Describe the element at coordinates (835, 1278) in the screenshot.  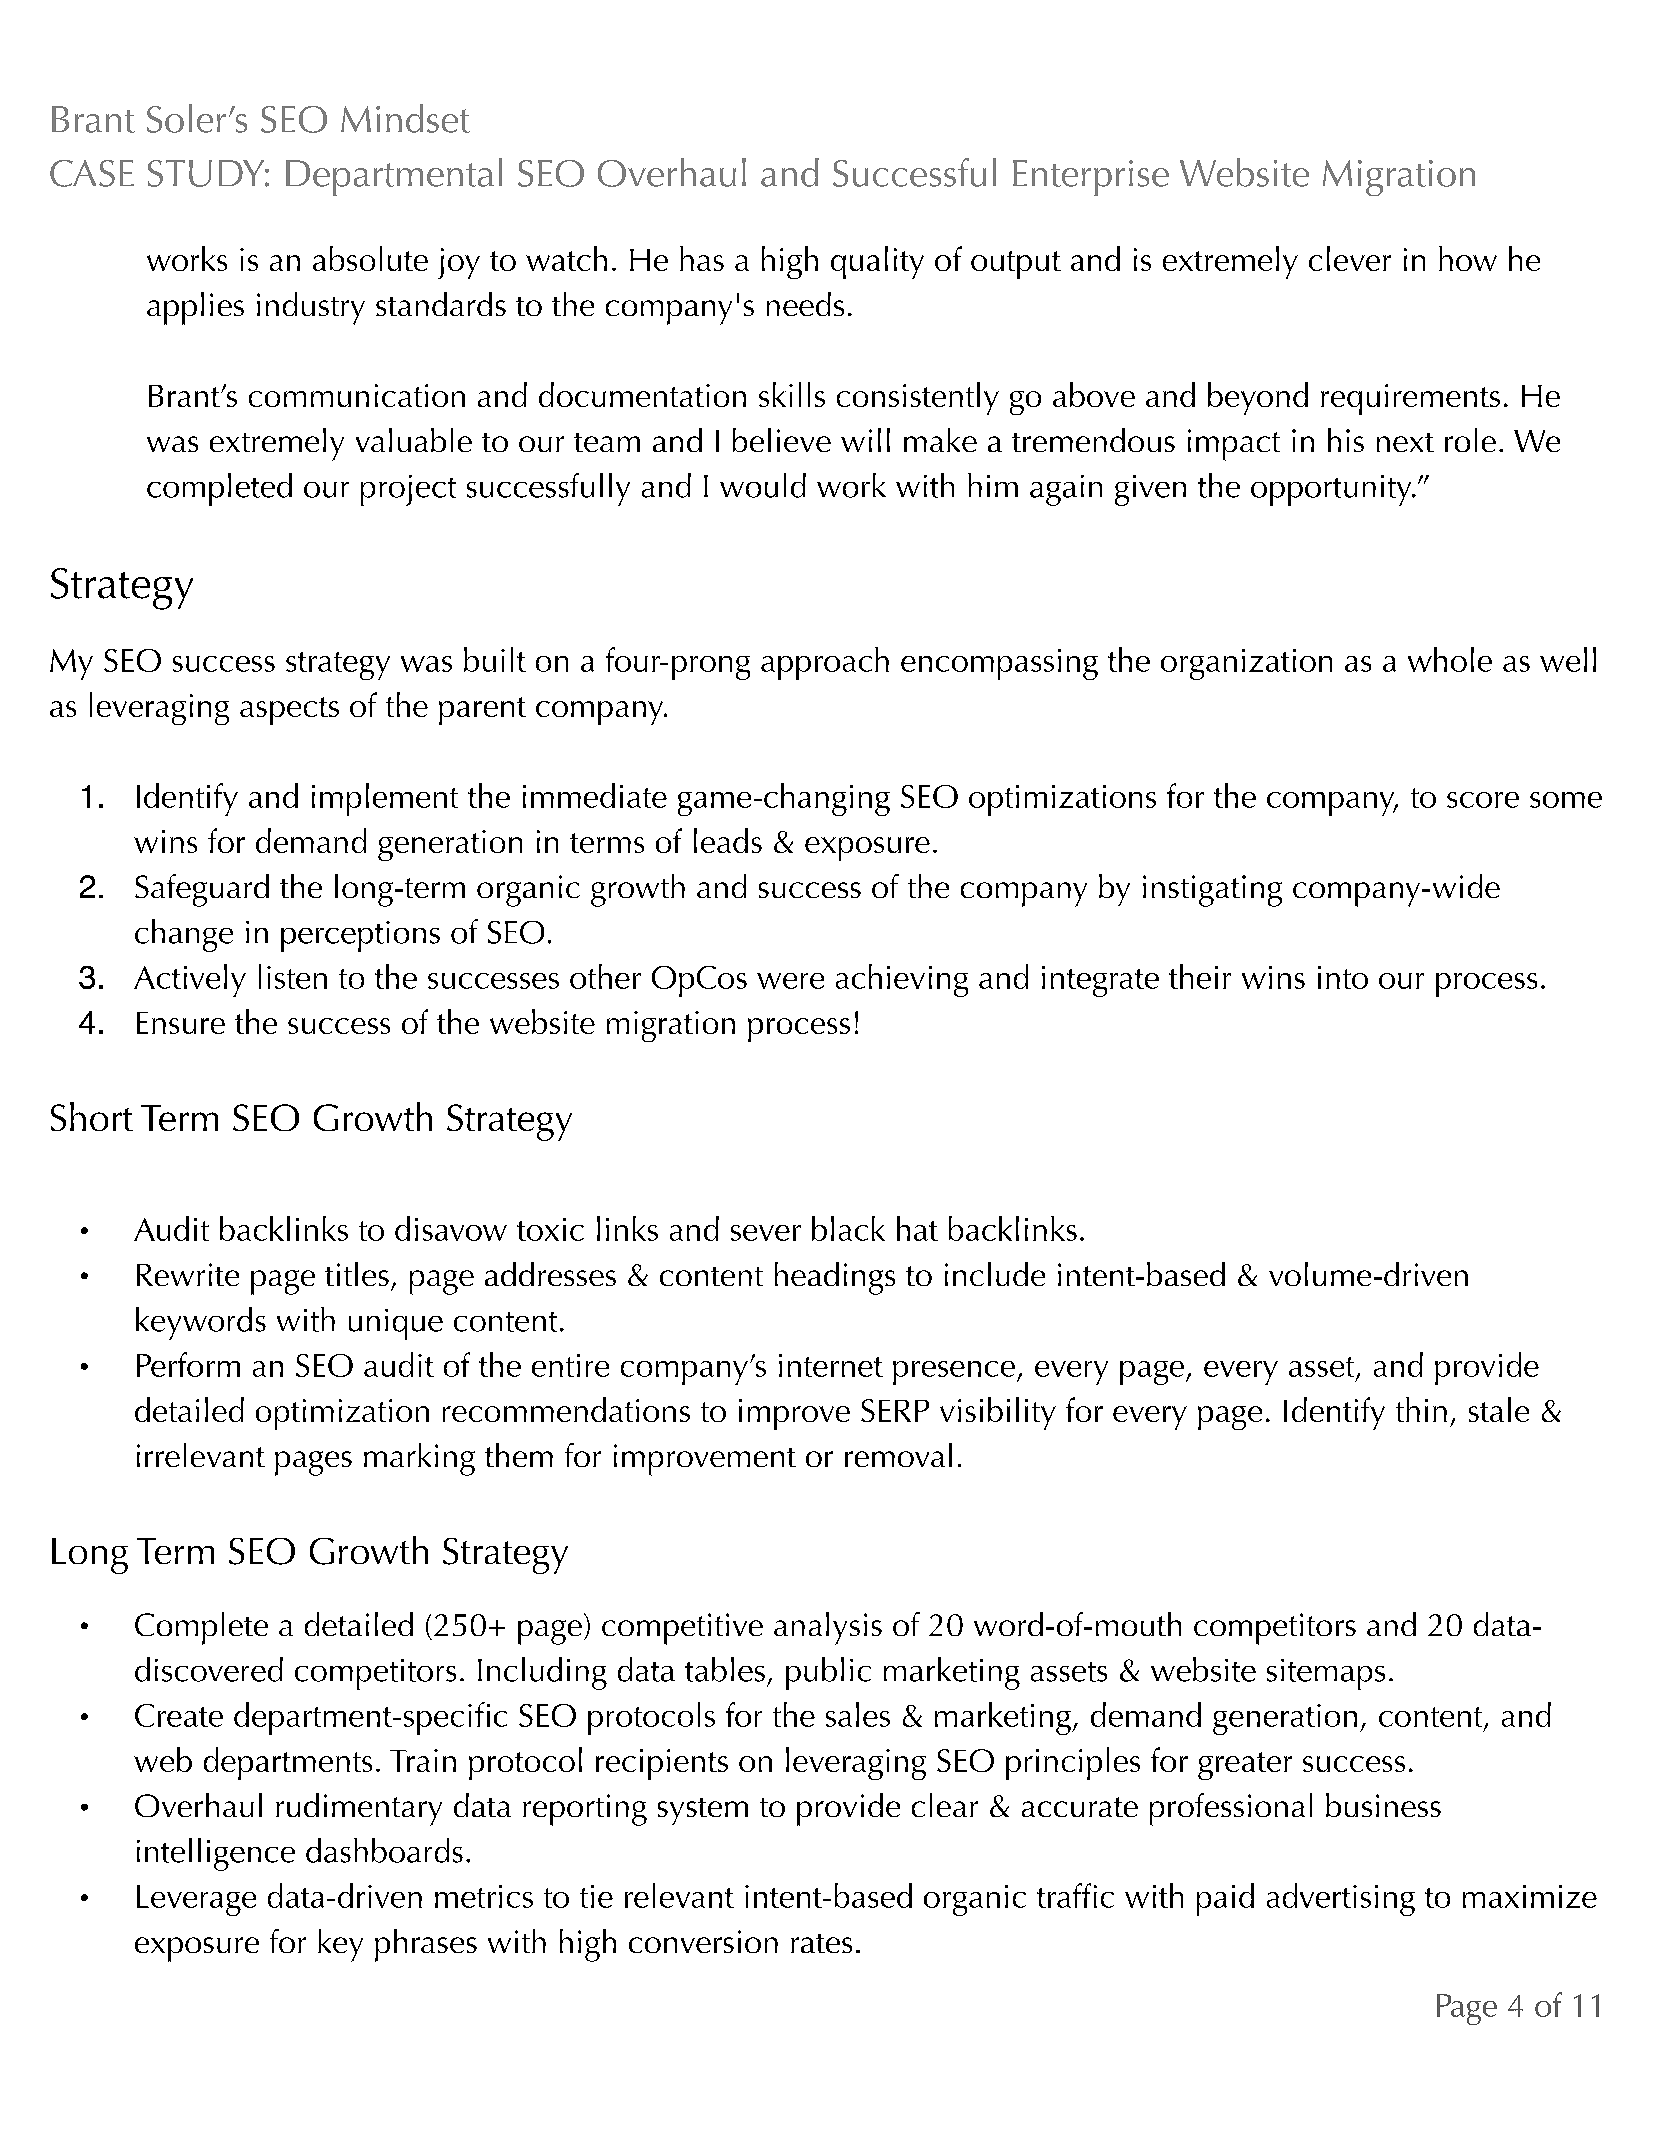
I see `headings` at that location.
